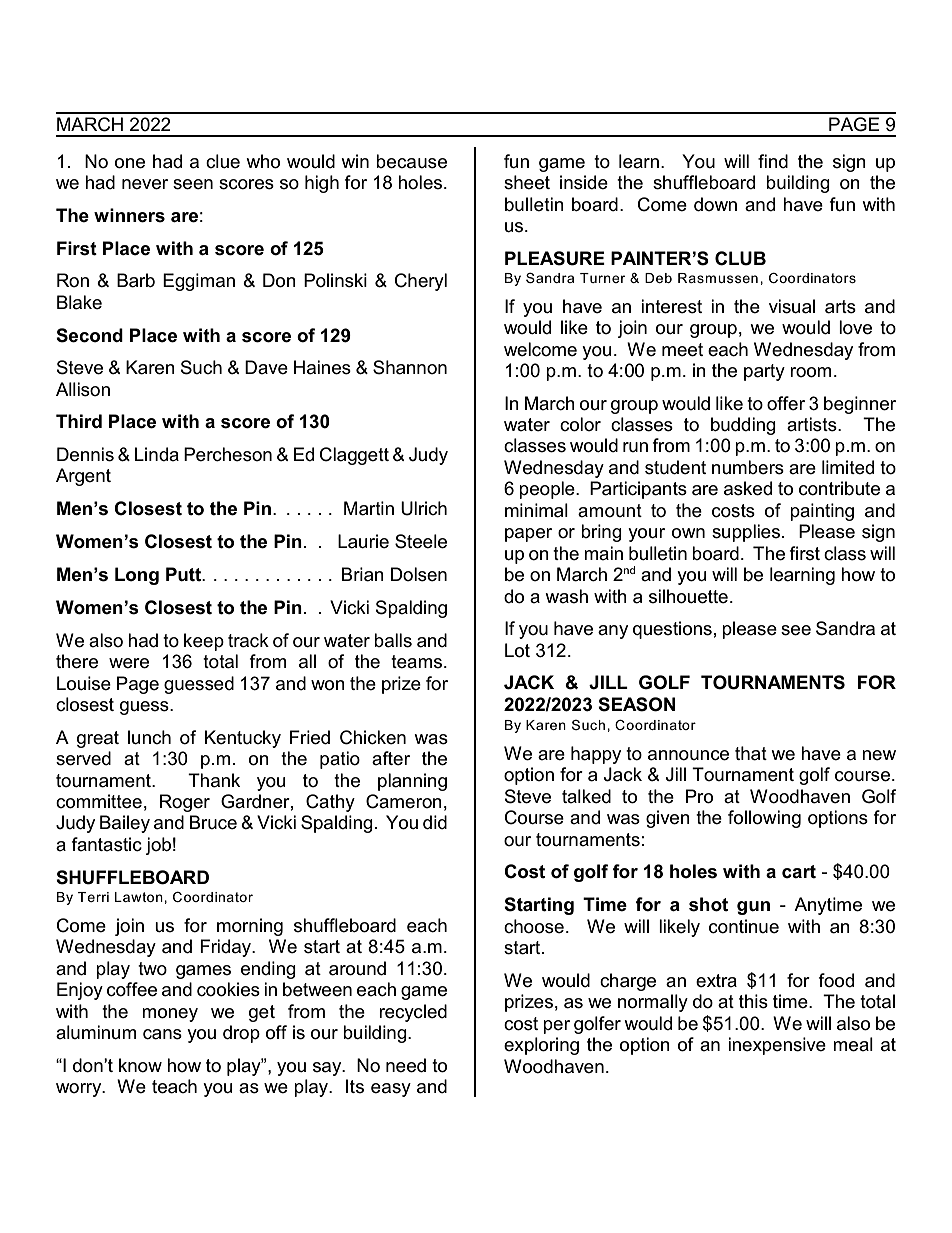 This screenshot has width=952, height=1233. What do you see at coordinates (193, 184) in the screenshot?
I see `seen` at bounding box center [193, 184].
